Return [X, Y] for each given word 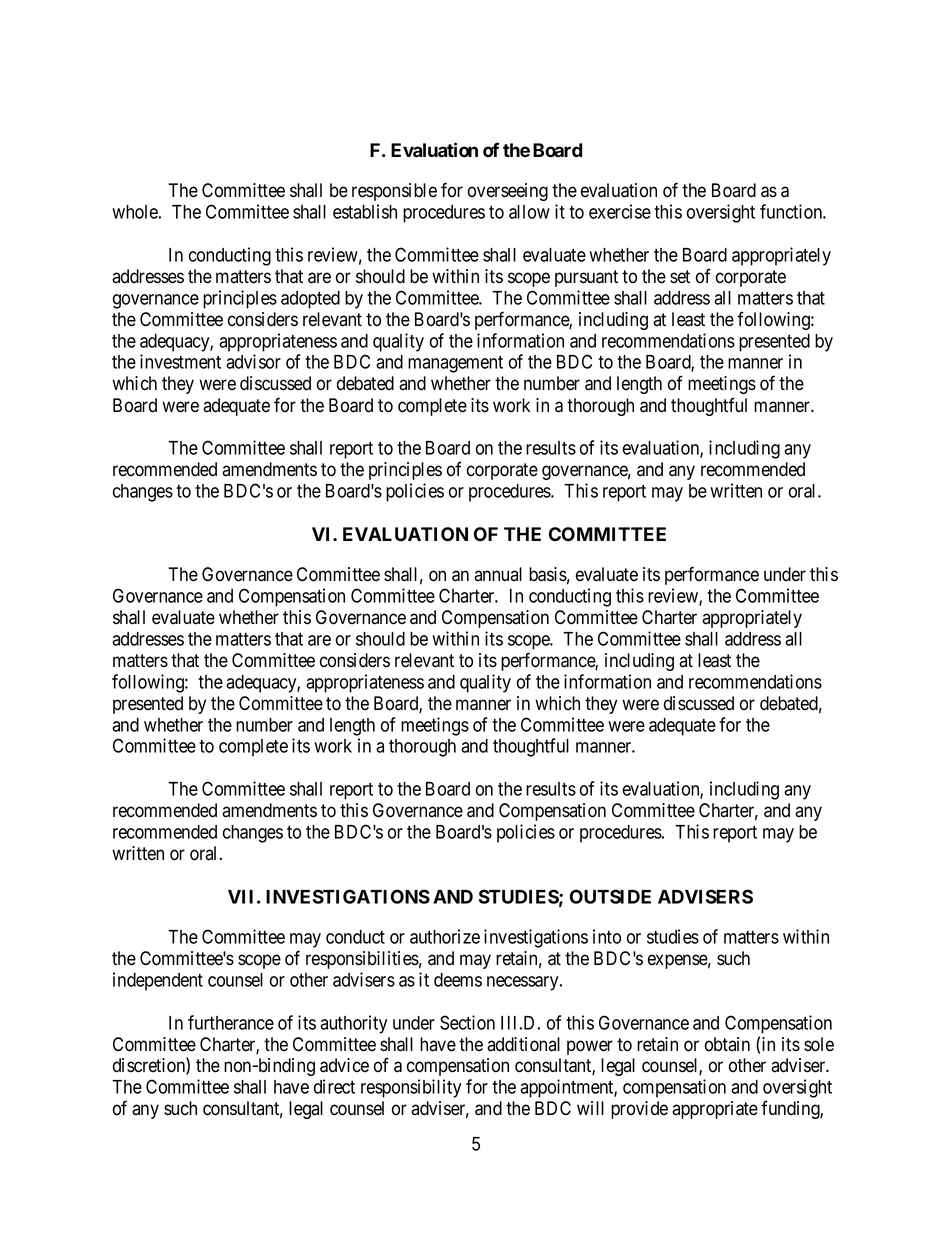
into [607, 936]
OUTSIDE [610, 896]
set [680, 277]
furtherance [231, 1022]
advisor [253, 361]
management [455, 364]
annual [498, 574]
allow [529, 212]
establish [365, 211]
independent [158, 981]
